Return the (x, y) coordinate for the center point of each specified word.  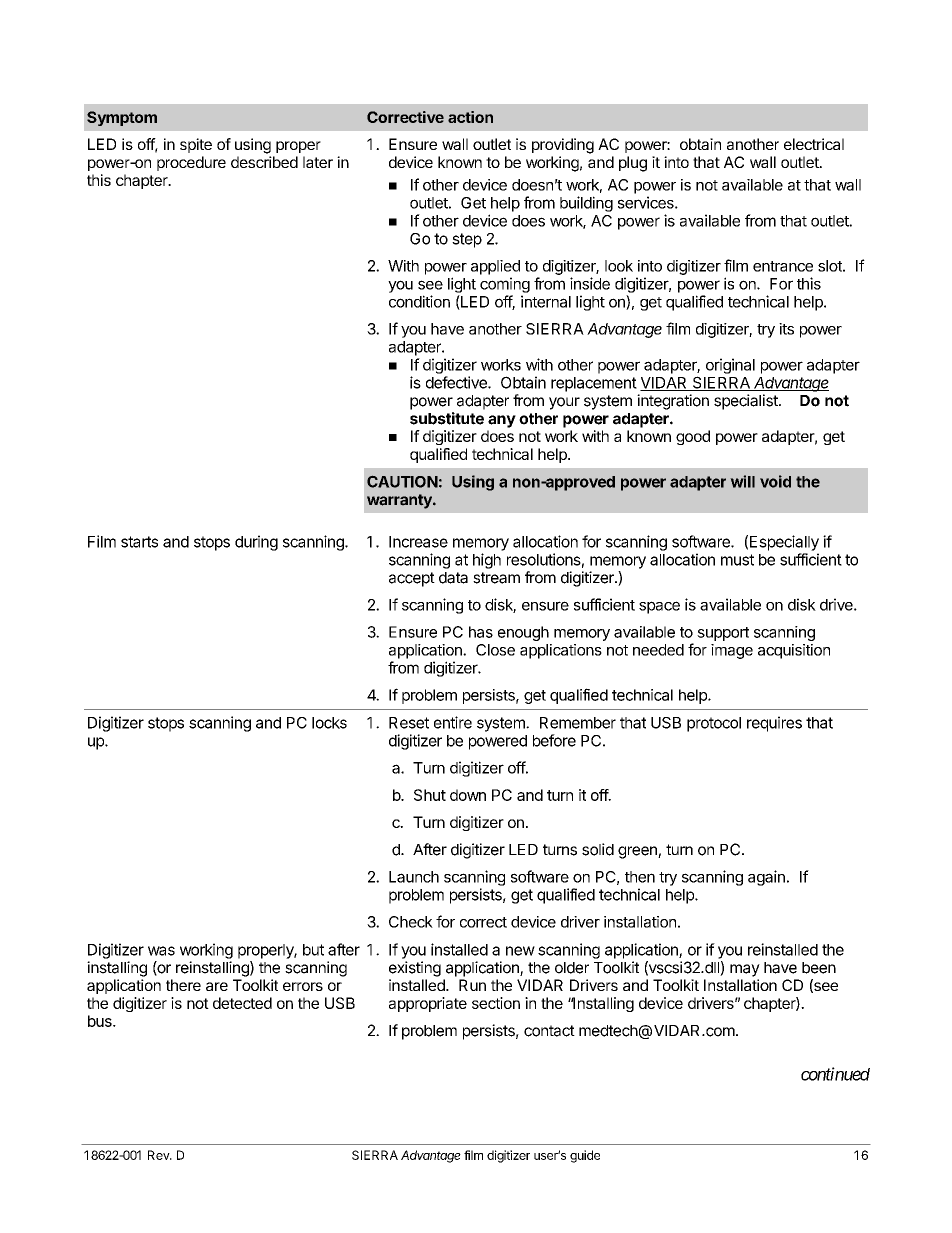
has (481, 632)
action (470, 117)
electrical (814, 144)
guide (585, 1156)
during (256, 543)
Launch (414, 877)
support (723, 634)
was (161, 951)
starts (139, 542)
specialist (747, 402)
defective (457, 382)
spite (196, 145)
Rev (159, 1155)
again (766, 878)
